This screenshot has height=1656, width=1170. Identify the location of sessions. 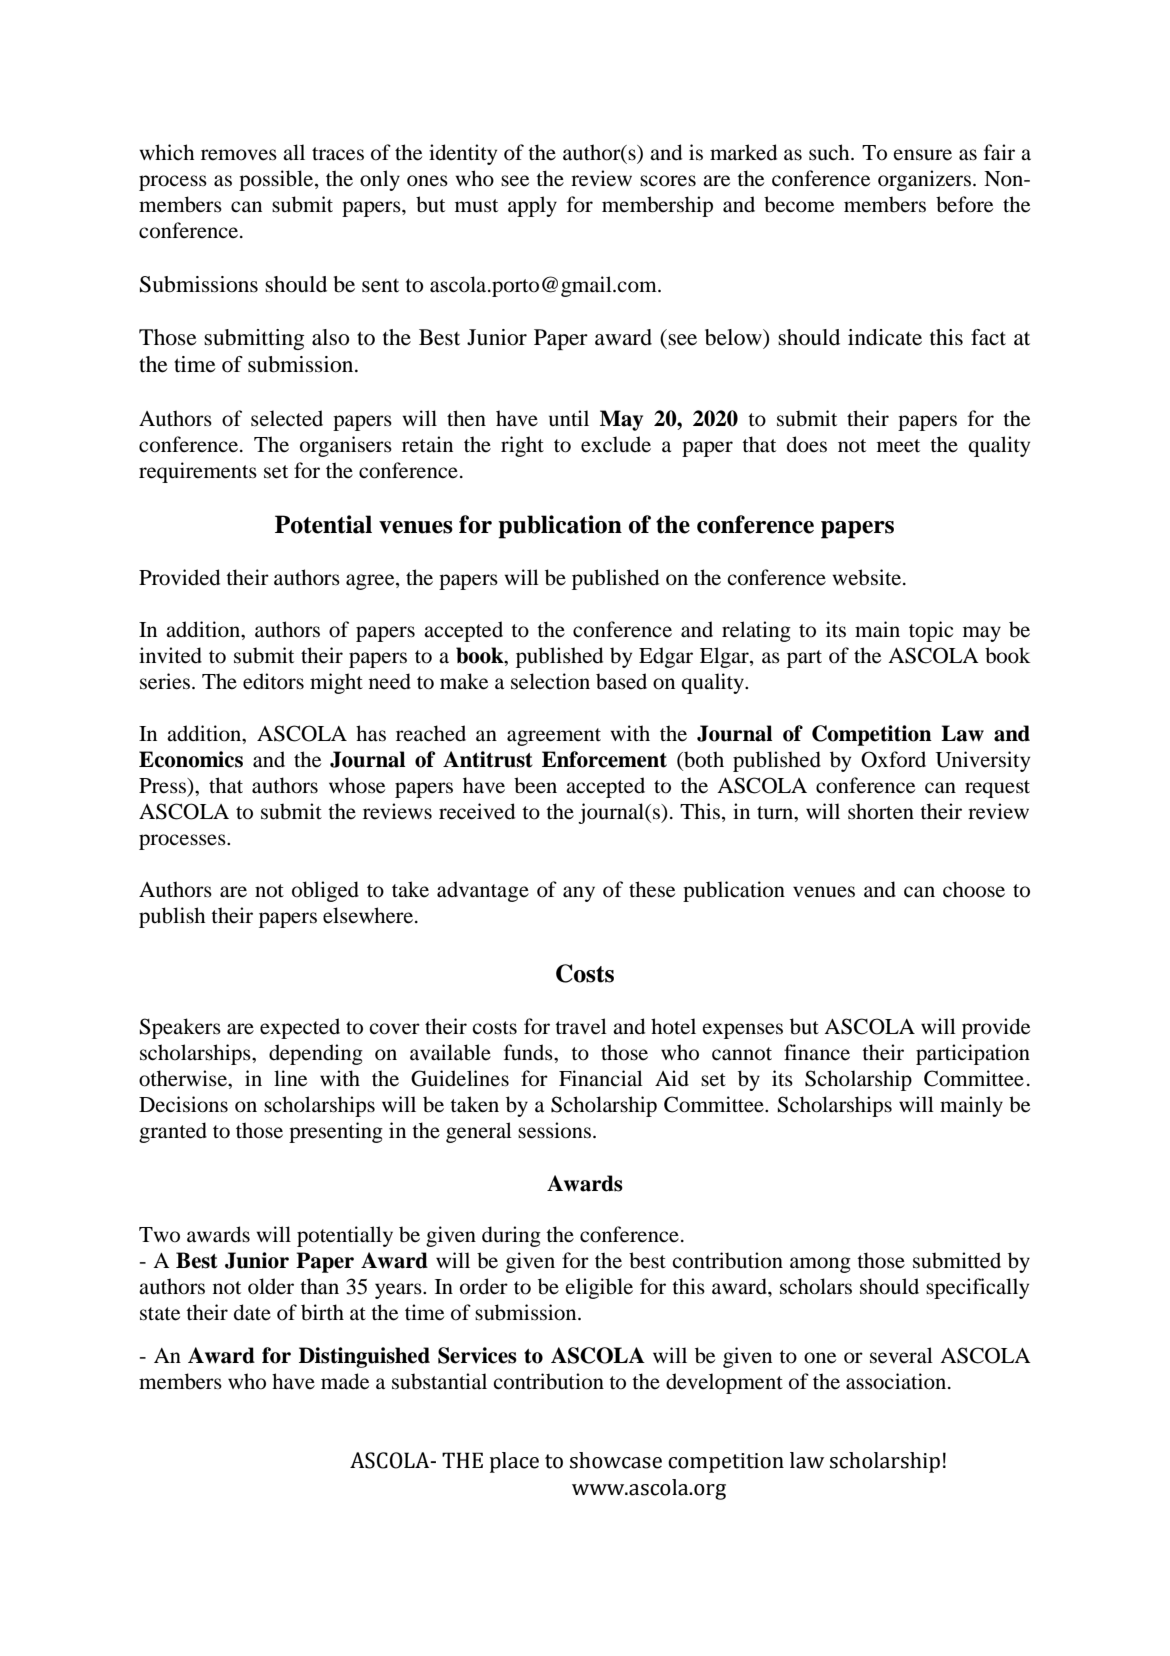
(556, 1130).
